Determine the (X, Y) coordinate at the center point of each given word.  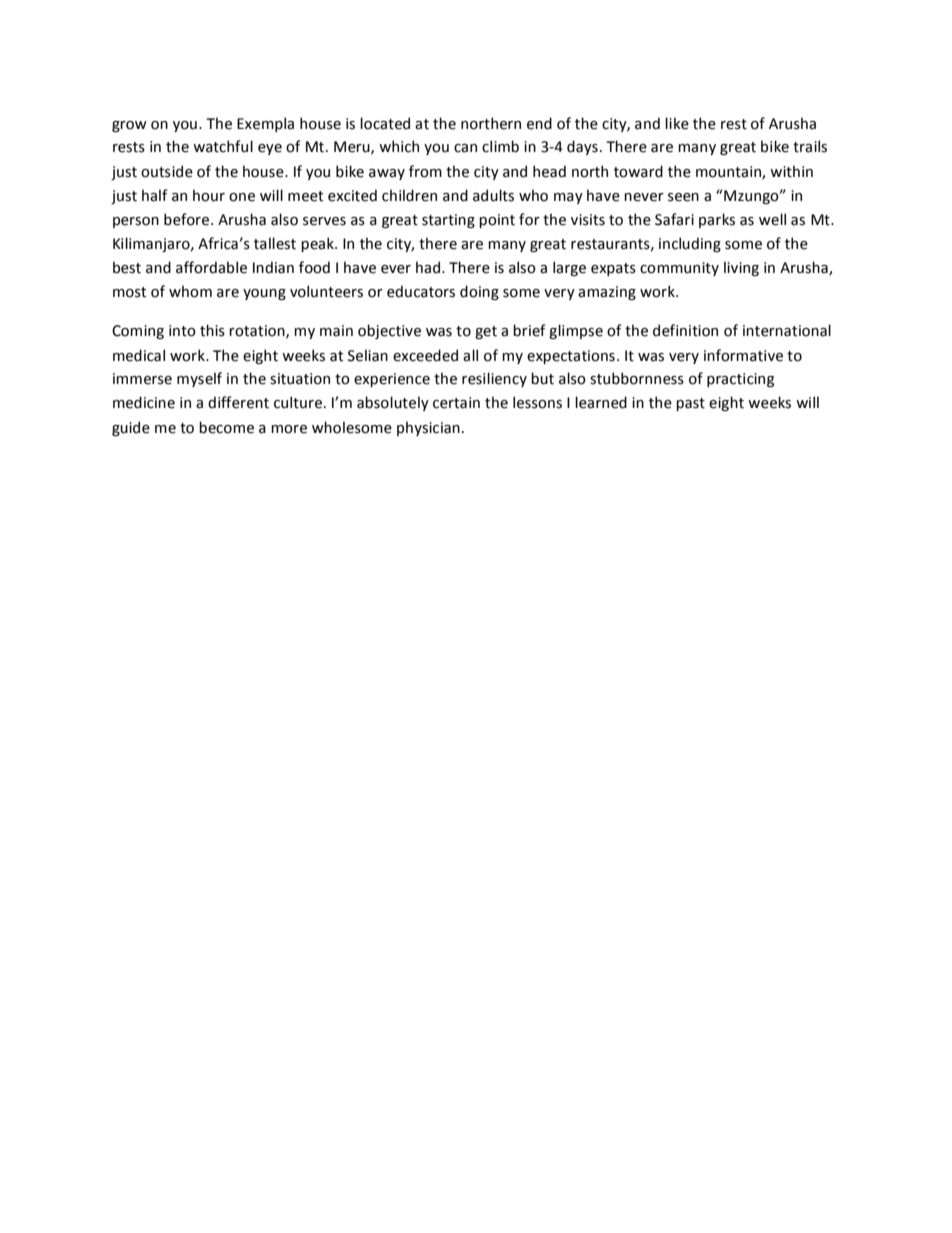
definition (685, 330)
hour (209, 195)
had (429, 267)
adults (493, 195)
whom (190, 291)
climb (500, 146)
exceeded (425, 355)
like (677, 123)
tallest (275, 243)
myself (199, 379)
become (226, 427)
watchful (223, 146)
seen (683, 197)
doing (479, 292)
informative (743, 355)
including (690, 244)
